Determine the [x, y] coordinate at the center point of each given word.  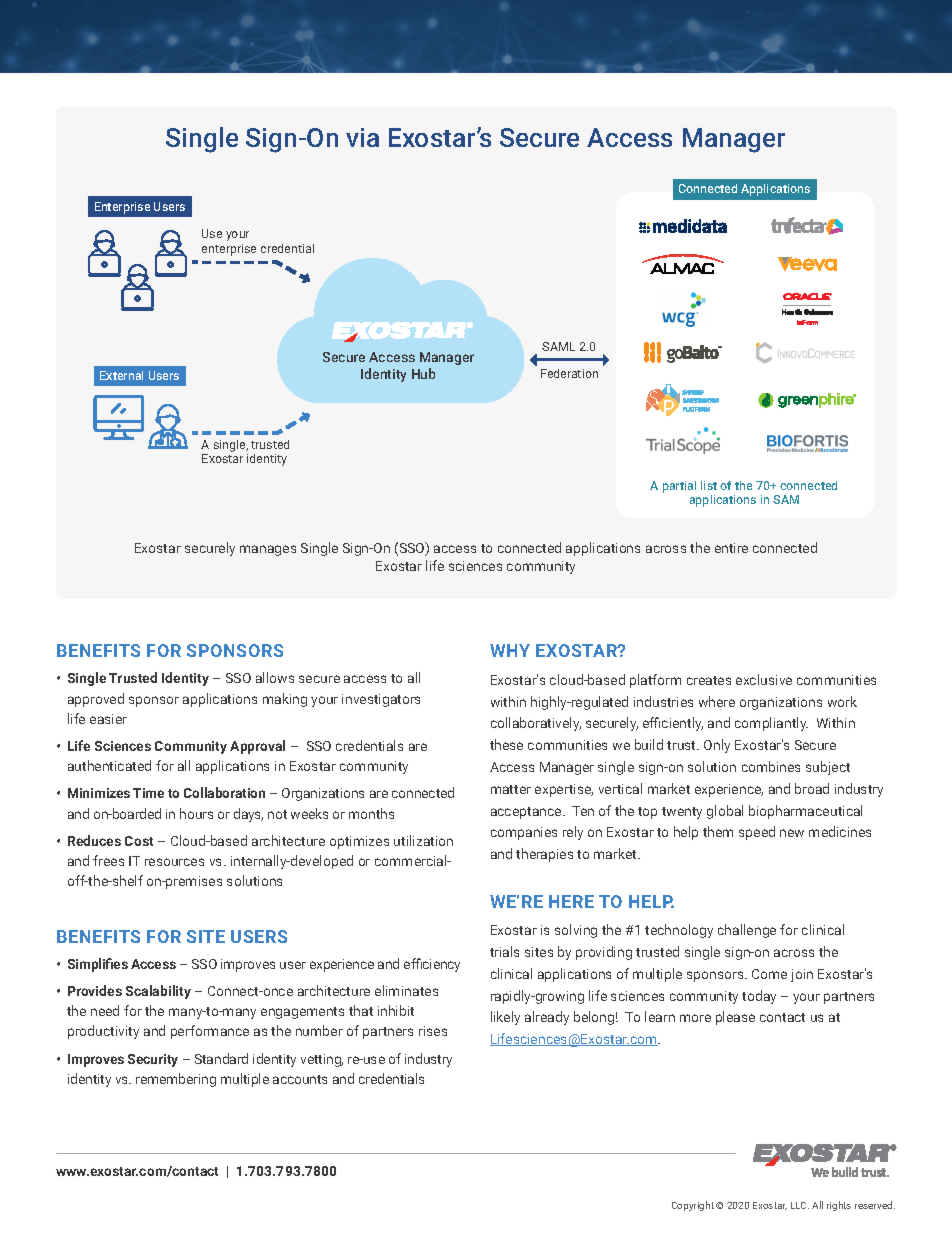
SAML [558, 346]
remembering [176, 1080]
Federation [569, 373]
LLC [800, 1205]
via [362, 137]
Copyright [693, 1206]
